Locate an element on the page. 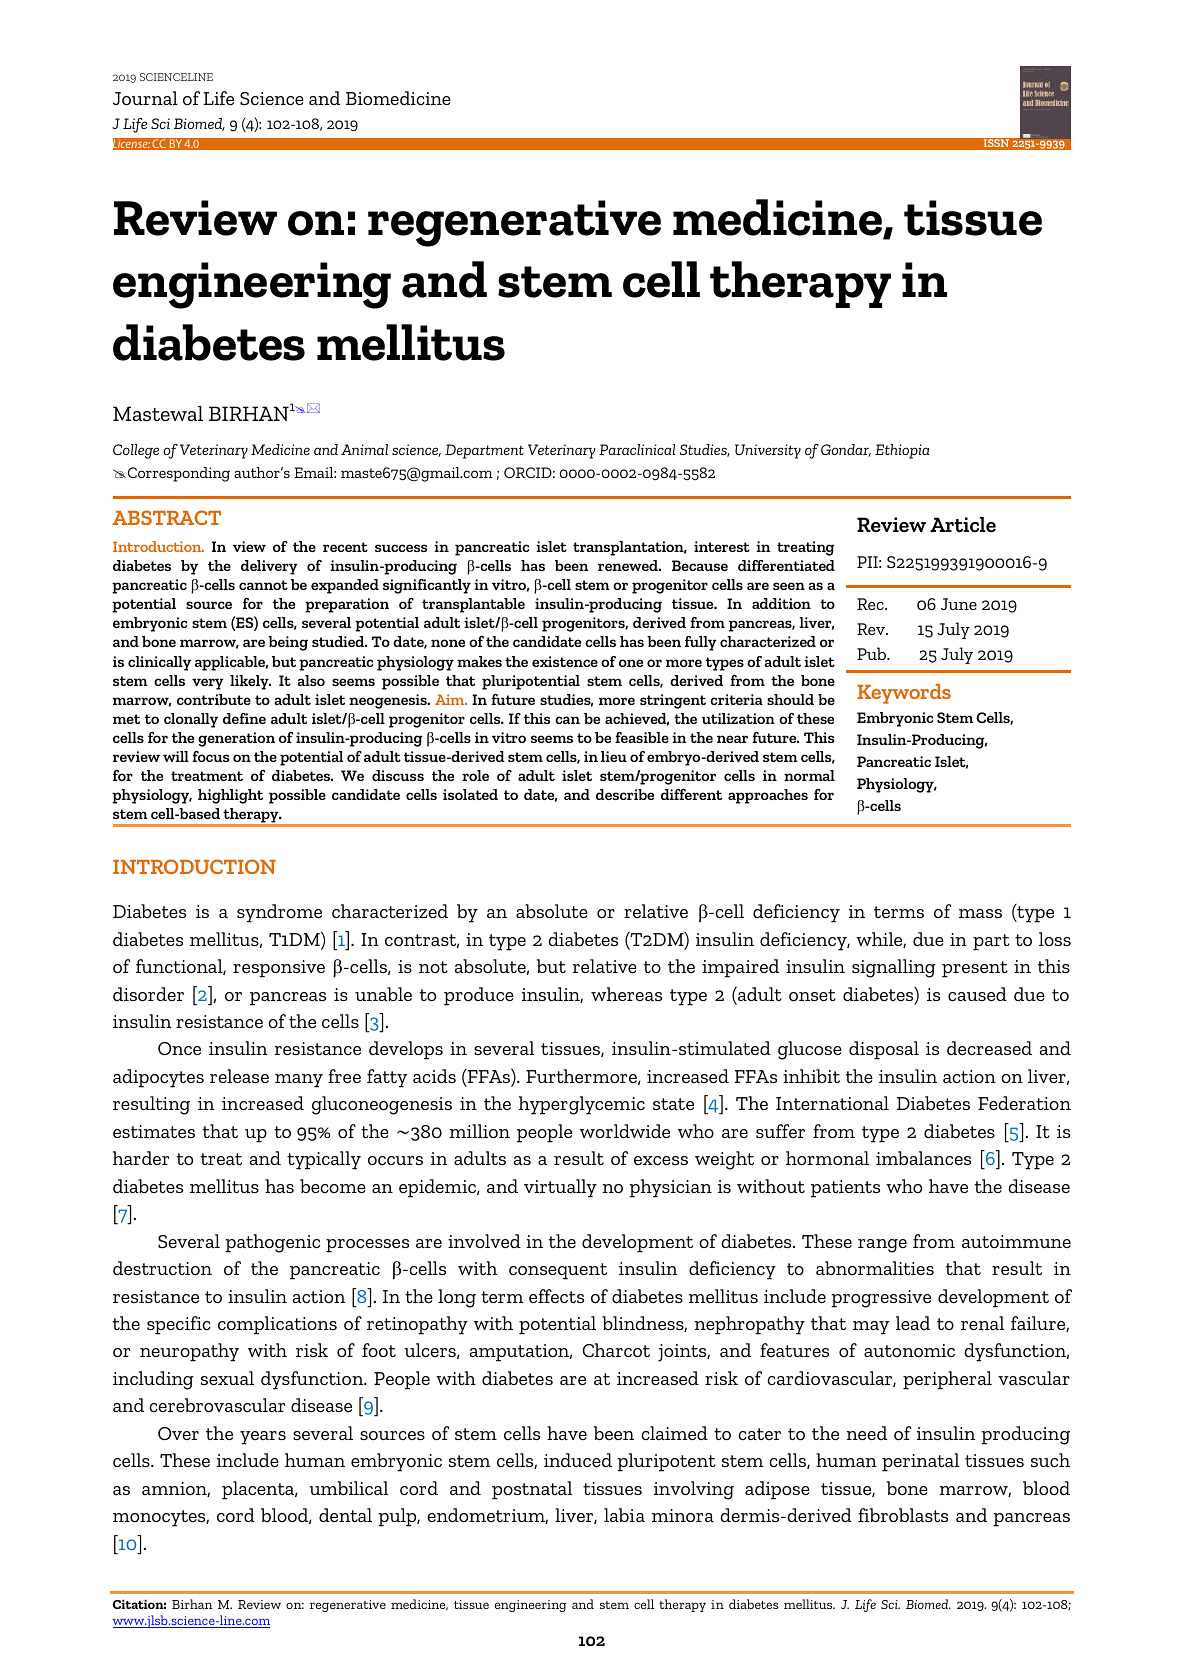  University is located at coordinates (768, 451).
